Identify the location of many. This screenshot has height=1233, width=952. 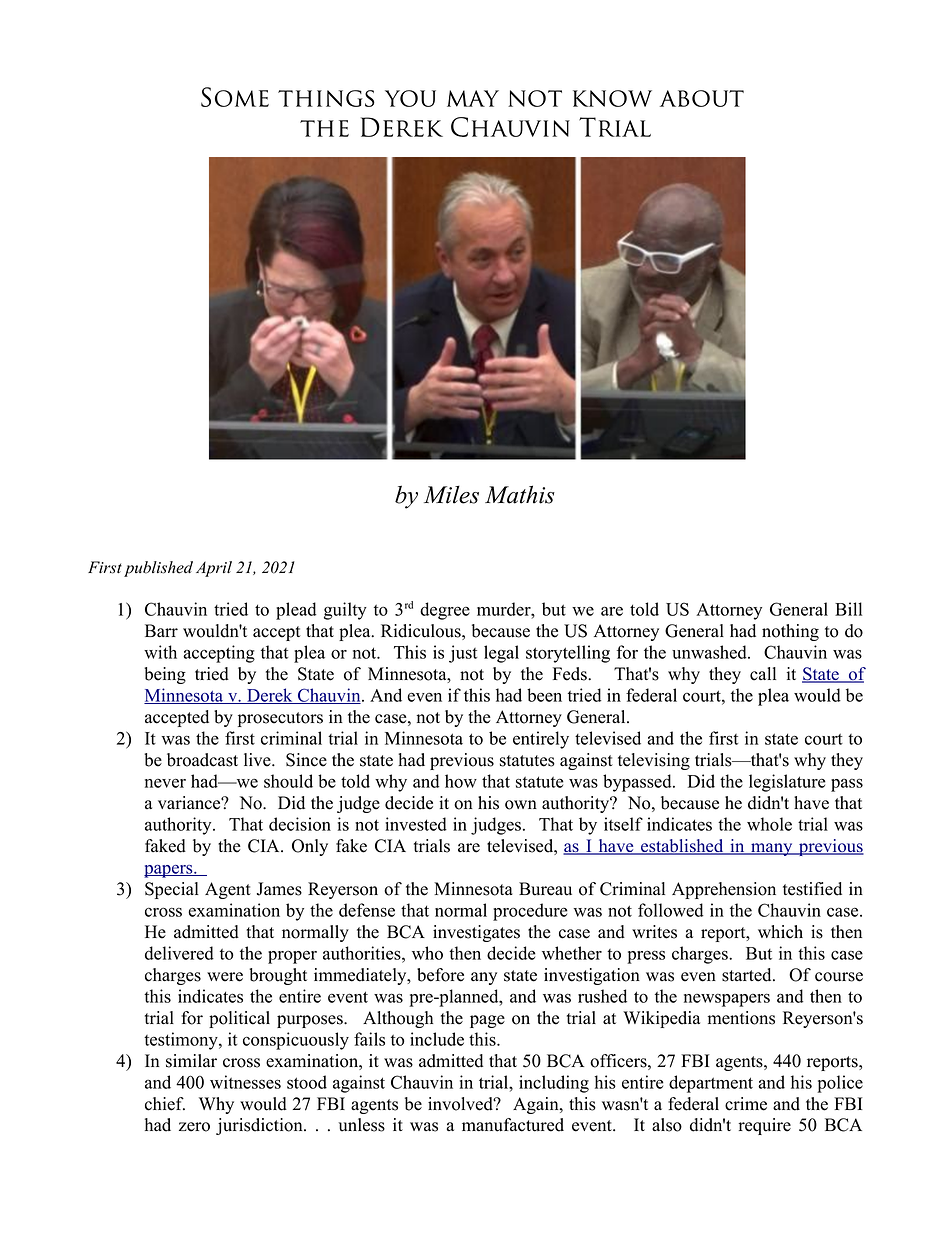
(772, 849).
